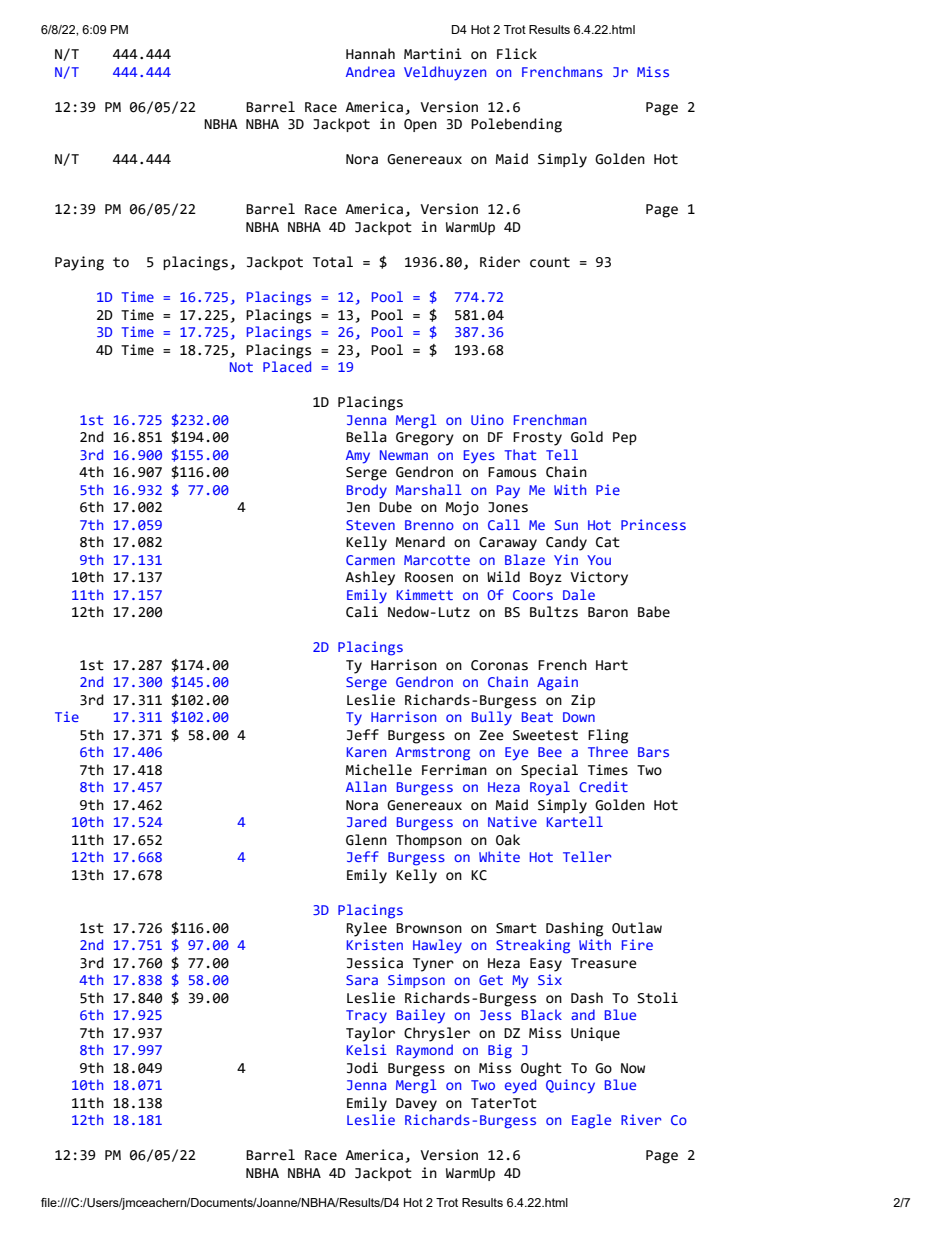 Image resolution: width=952 pixels, height=1233 pixels. Describe the element at coordinates (366, 821) in the page. I see `Jared` at that location.
